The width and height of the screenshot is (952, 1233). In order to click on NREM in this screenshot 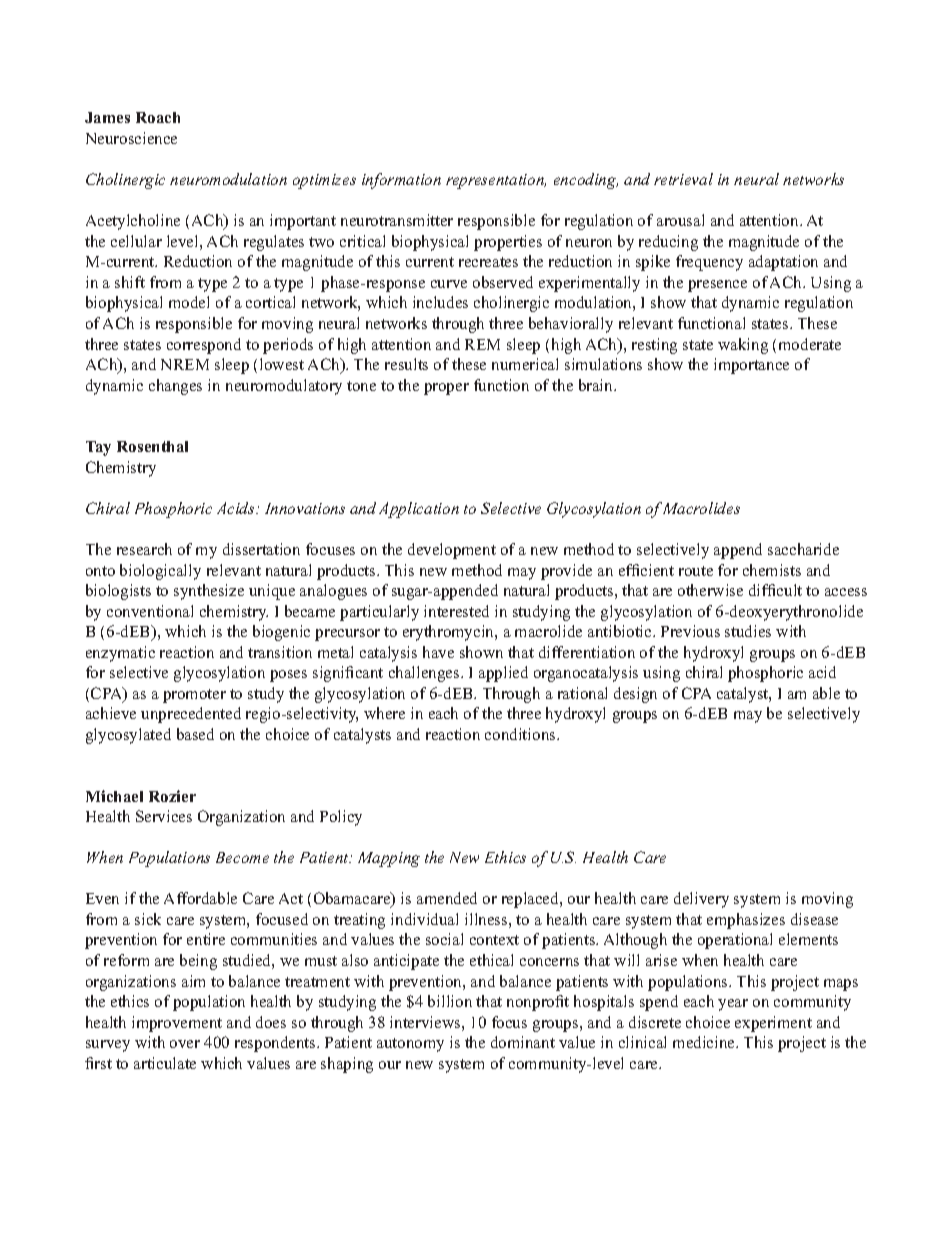, I will do `click(185, 364)`.
